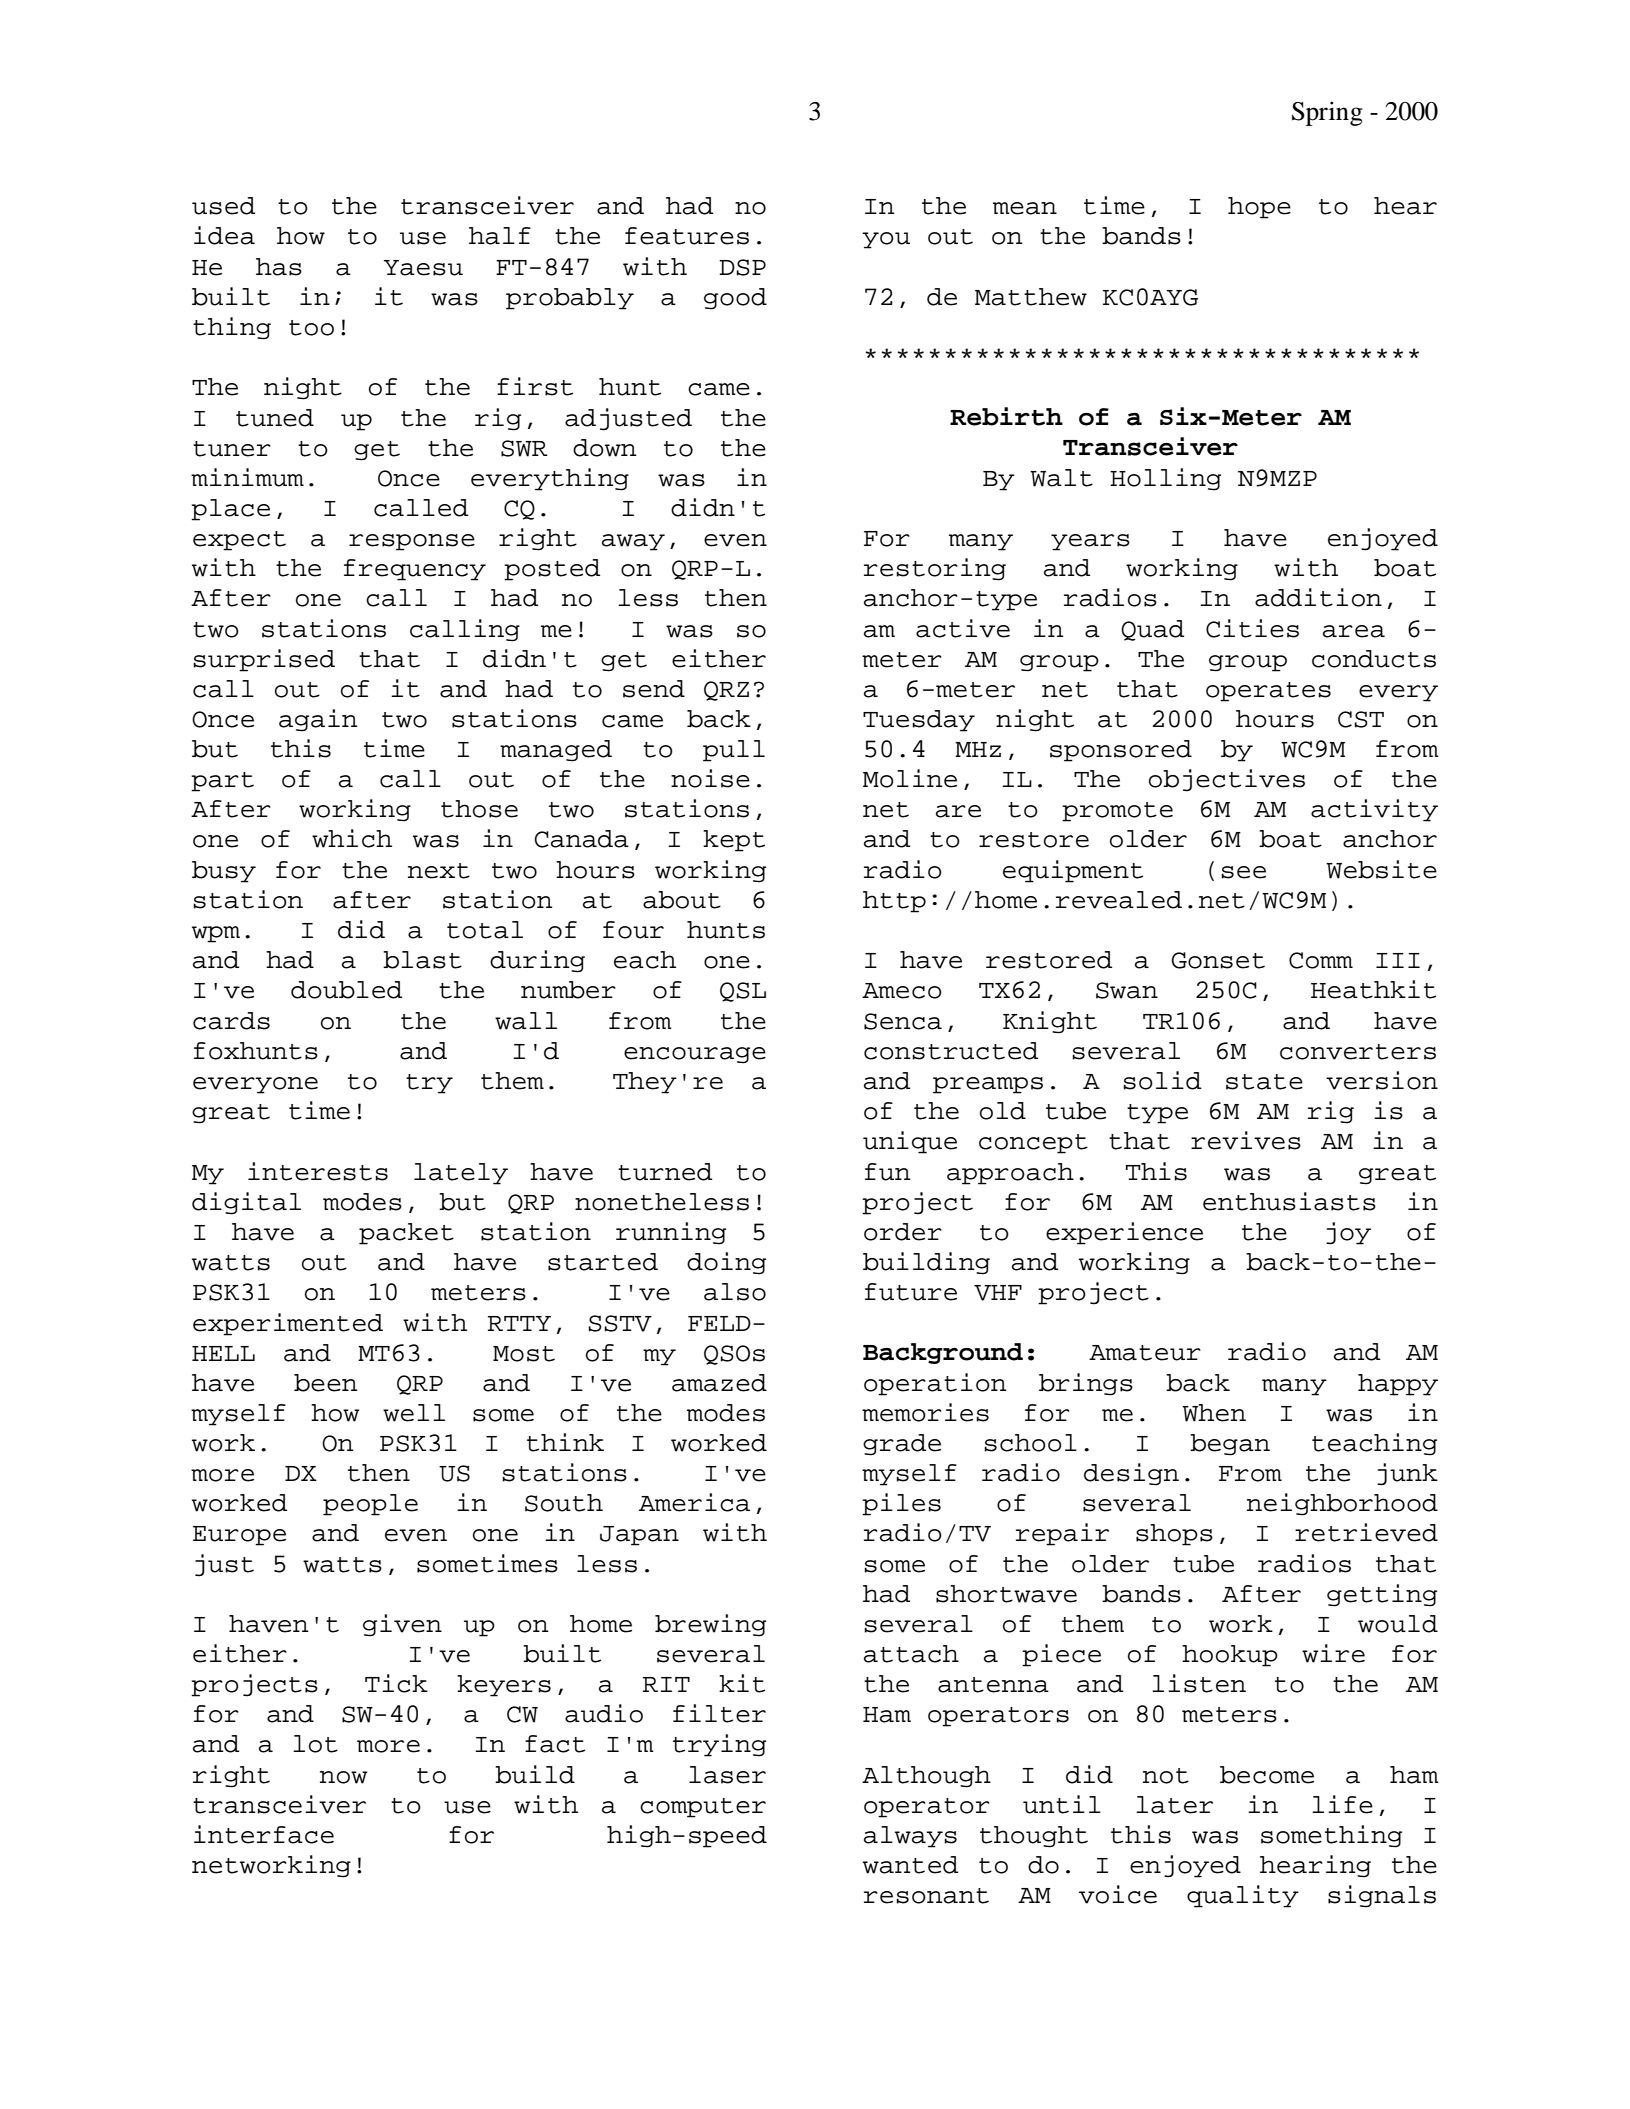 The image size is (1630, 2109). Describe the element at coordinates (1259, 208) in the screenshot. I see `hope` at that location.
